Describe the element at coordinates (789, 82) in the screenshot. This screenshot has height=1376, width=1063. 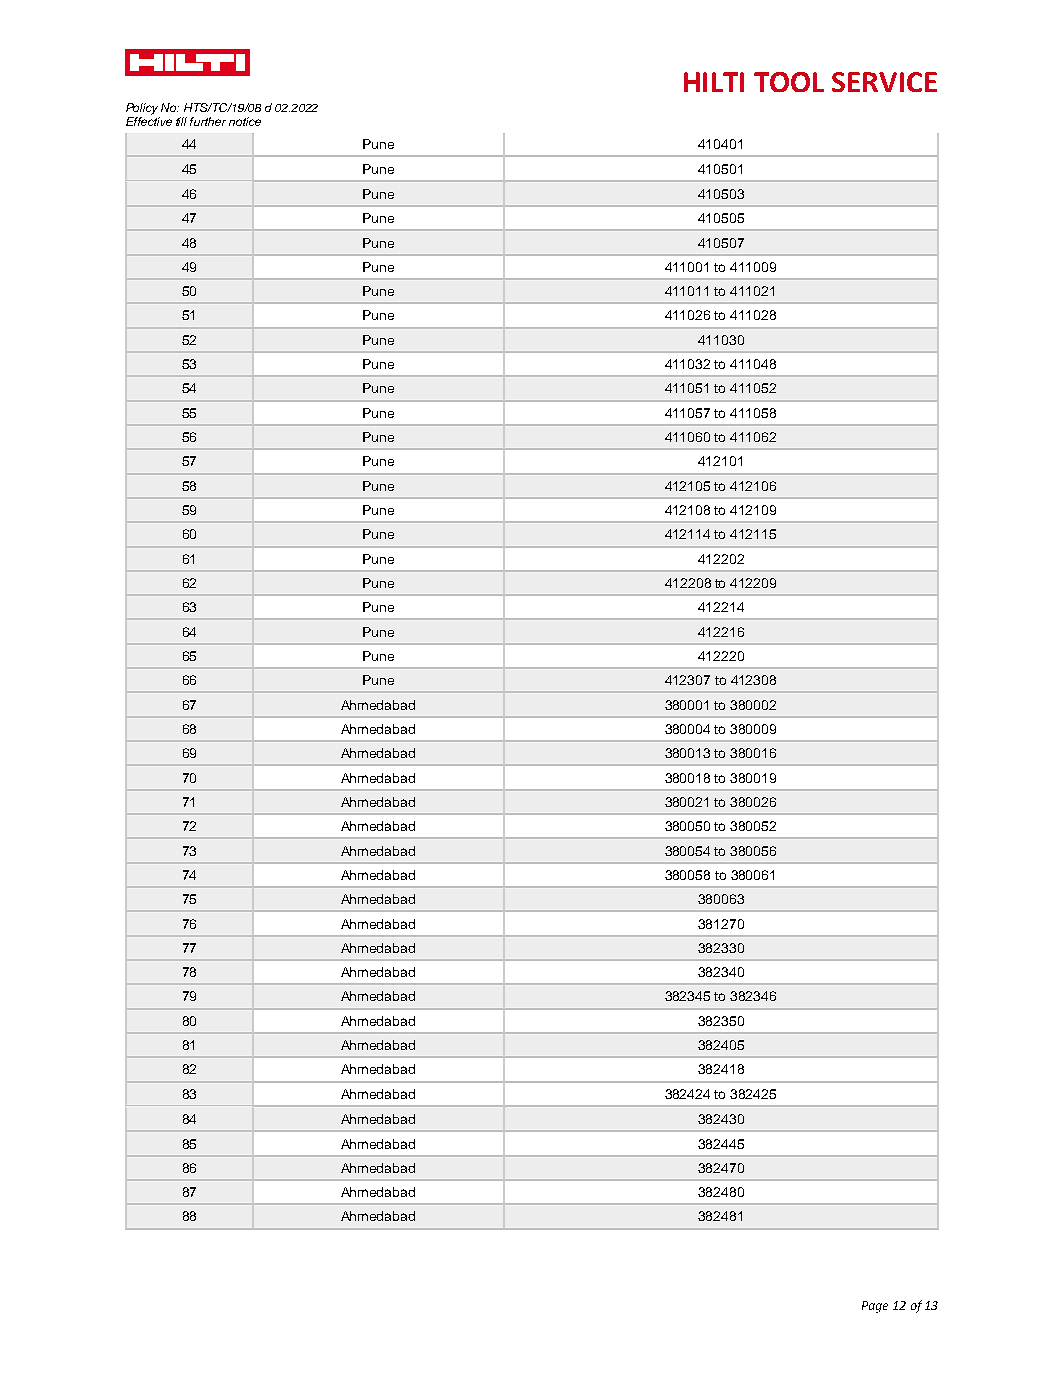
I see `TOOL` at that location.
